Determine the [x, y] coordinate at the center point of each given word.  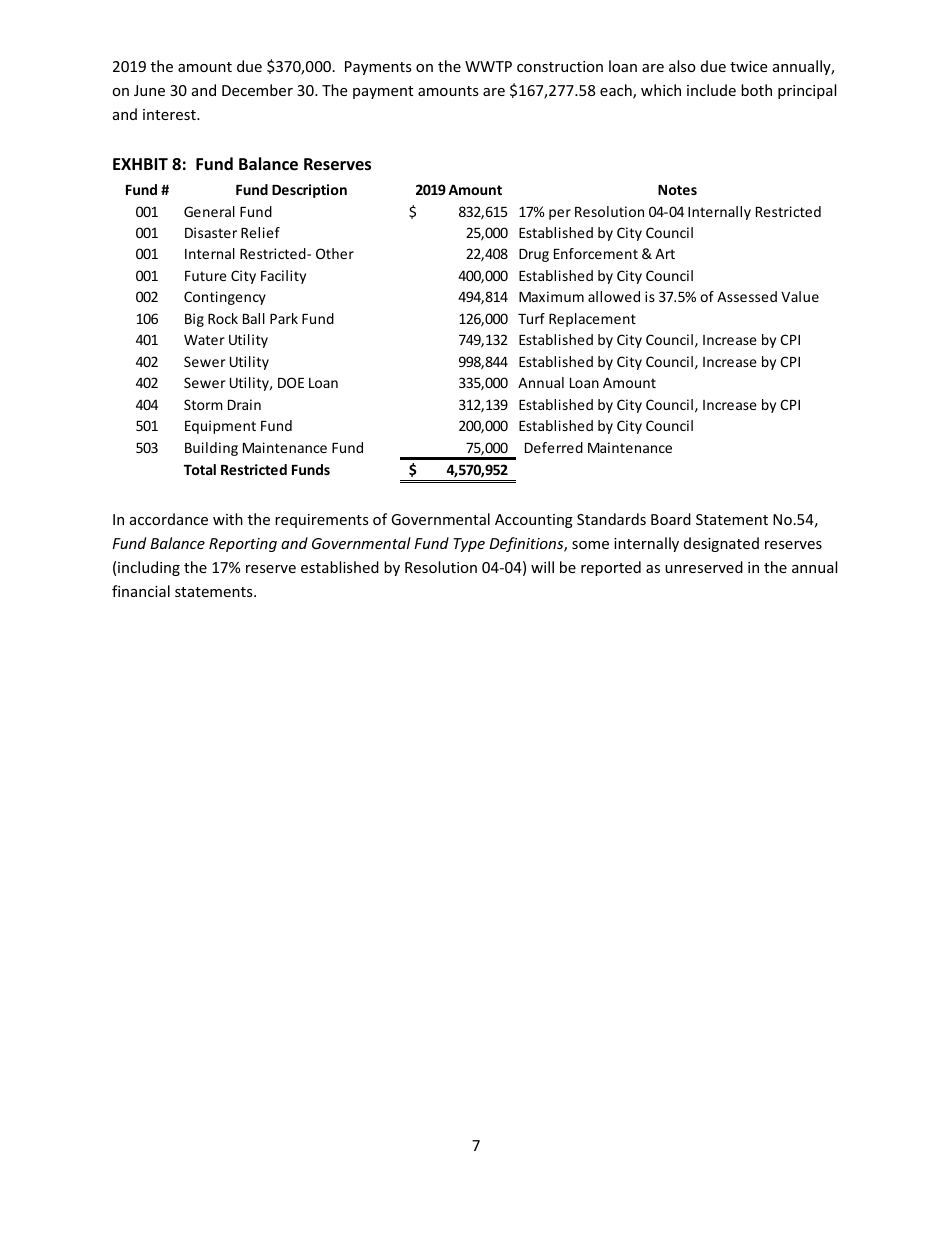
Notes [677, 190]
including [149, 568]
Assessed [747, 296]
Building [211, 449]
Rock [223, 318]
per [560, 214]
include [711, 90]
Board [671, 519]
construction [560, 66]
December [257, 90]
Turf [531, 318]
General [209, 211]
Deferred [554, 447]
